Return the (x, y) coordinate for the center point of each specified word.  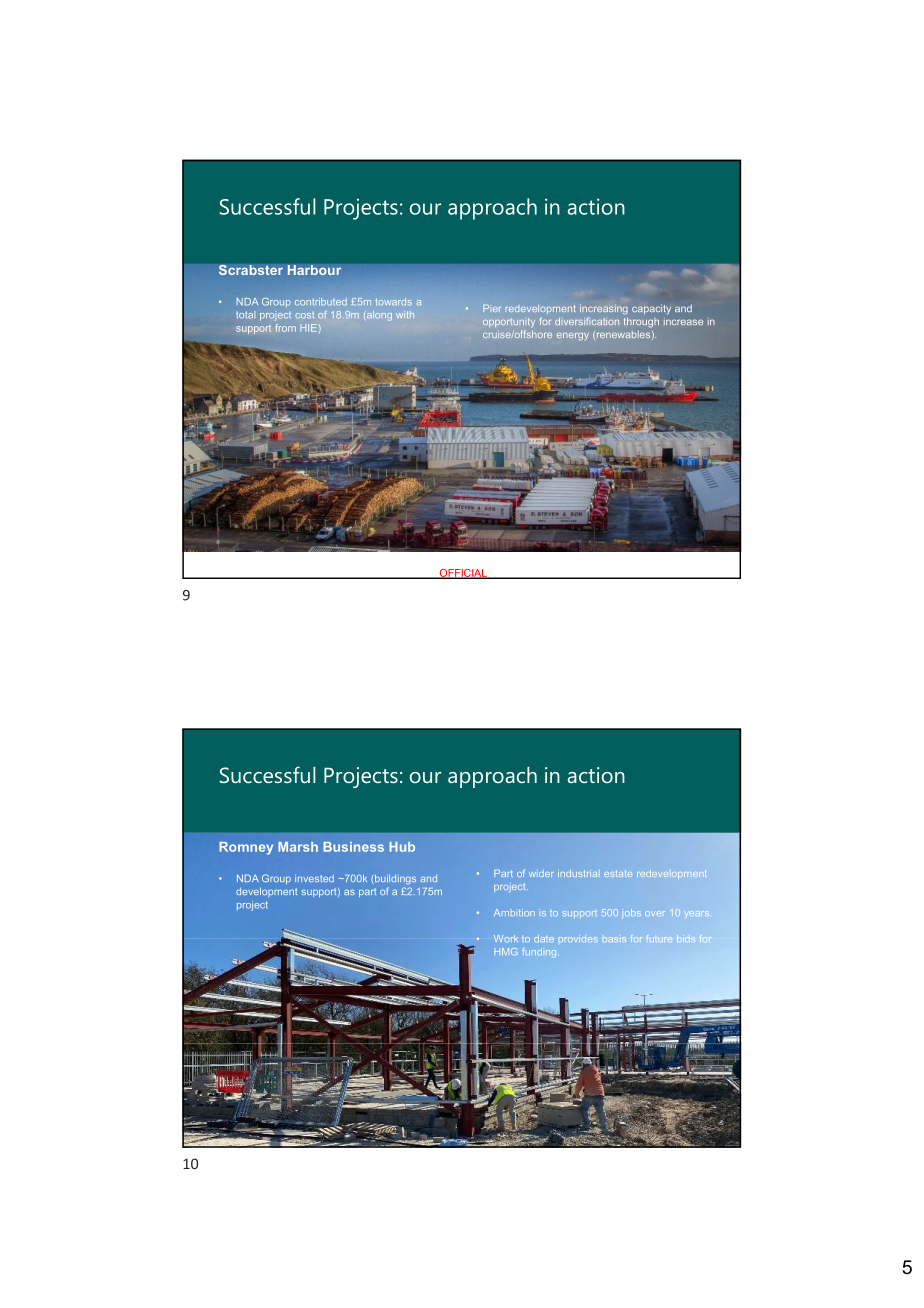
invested (314, 878)
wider (541, 873)
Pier (492, 308)
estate (618, 873)
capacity (651, 310)
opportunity (509, 322)
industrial (579, 873)
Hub (402, 847)
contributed (321, 302)
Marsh (298, 847)
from (285, 328)
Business (353, 847)
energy (573, 337)
